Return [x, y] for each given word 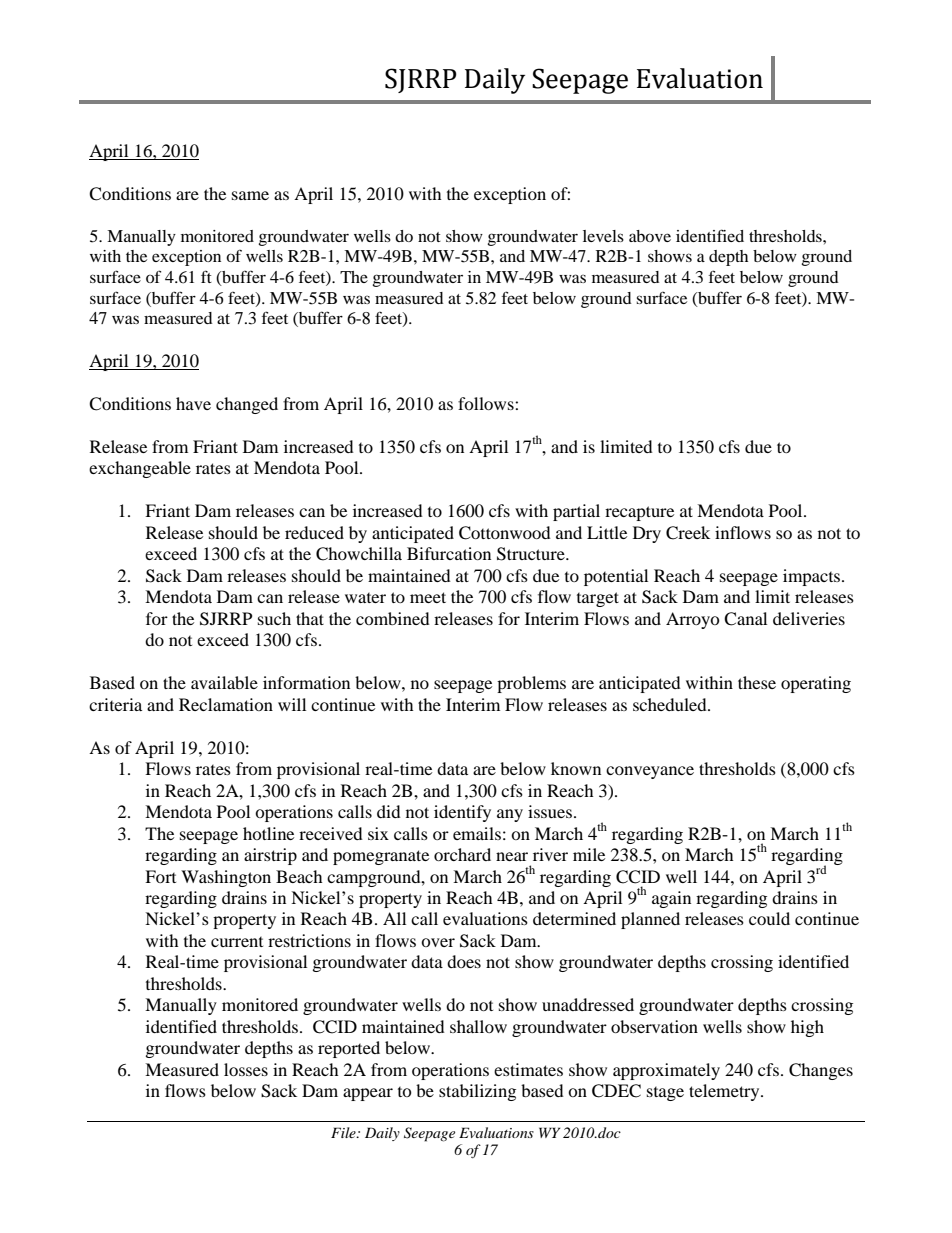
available [224, 682]
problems [531, 684]
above [650, 236]
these [757, 682]
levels [603, 236]
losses [246, 1069]
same [250, 195]
